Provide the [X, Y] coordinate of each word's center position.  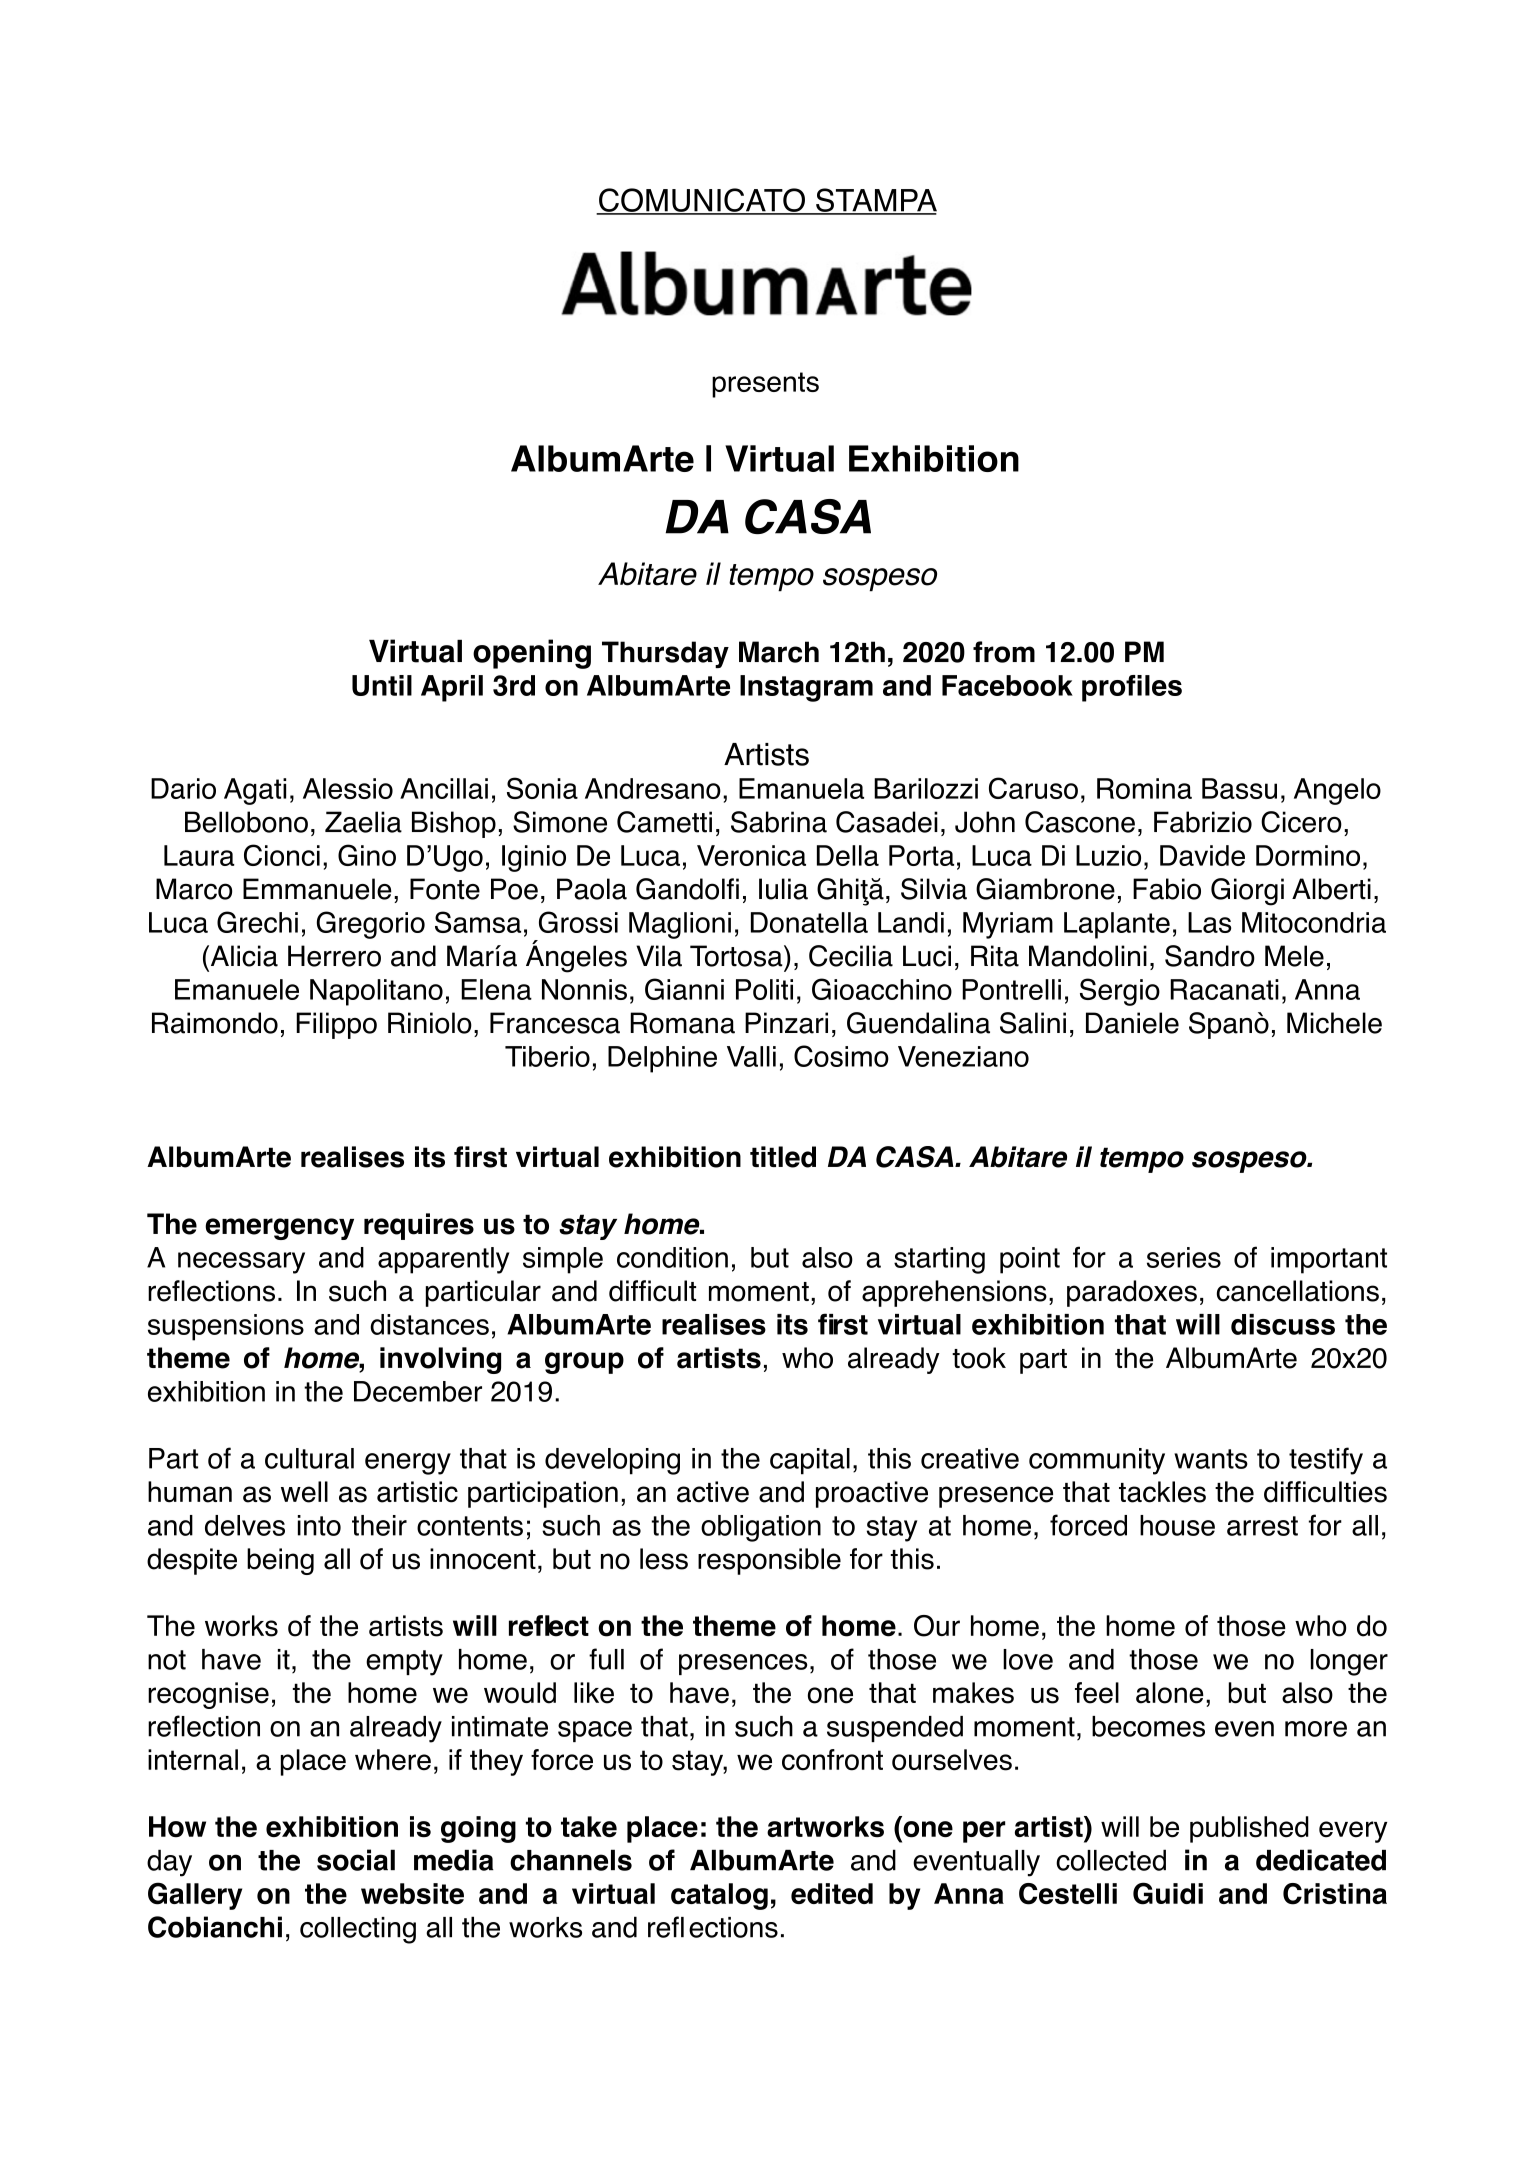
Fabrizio [1203, 822]
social [356, 1860]
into [319, 1525]
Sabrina [779, 822]
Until [382, 685]
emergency [279, 1229]
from [1004, 652]
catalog [719, 1896]
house [1177, 1525]
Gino [367, 855]
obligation [761, 1528]
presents [765, 385]
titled [783, 1157]
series [1184, 1257]
